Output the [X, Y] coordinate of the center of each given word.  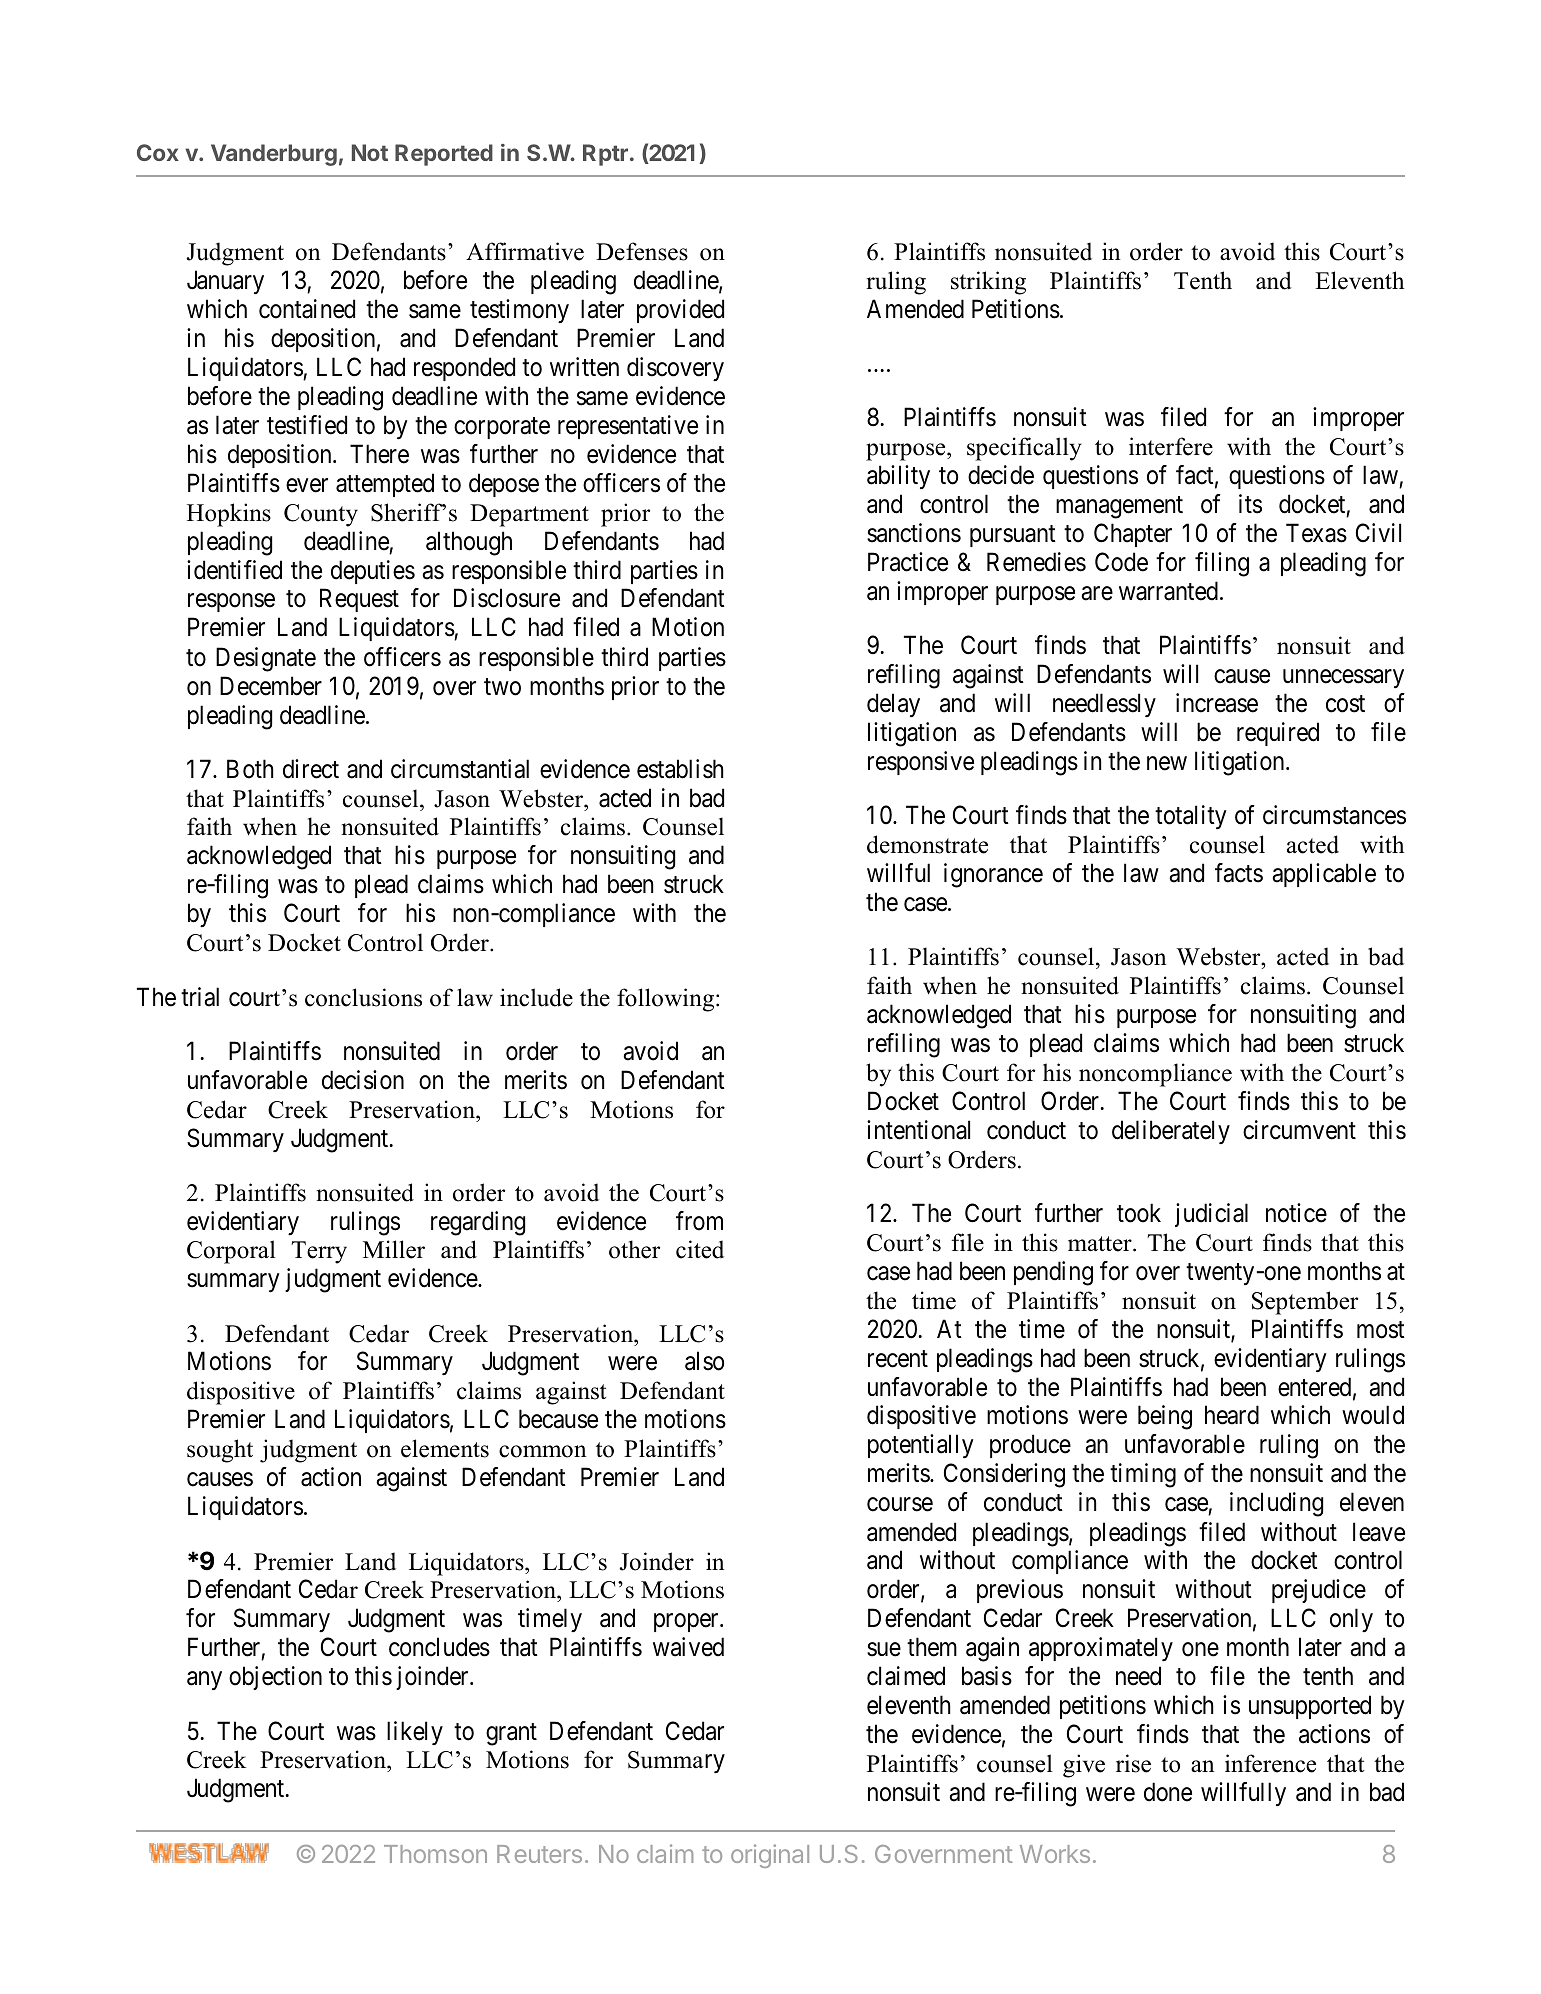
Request [359, 600]
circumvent [1299, 1130]
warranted [1168, 591]
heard [1232, 1415]
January [225, 282]
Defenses [642, 251]
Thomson [435, 1854]
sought [220, 1451]
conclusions [363, 997]
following [667, 1000]
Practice [908, 562]
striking [988, 283]
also [704, 1361]
